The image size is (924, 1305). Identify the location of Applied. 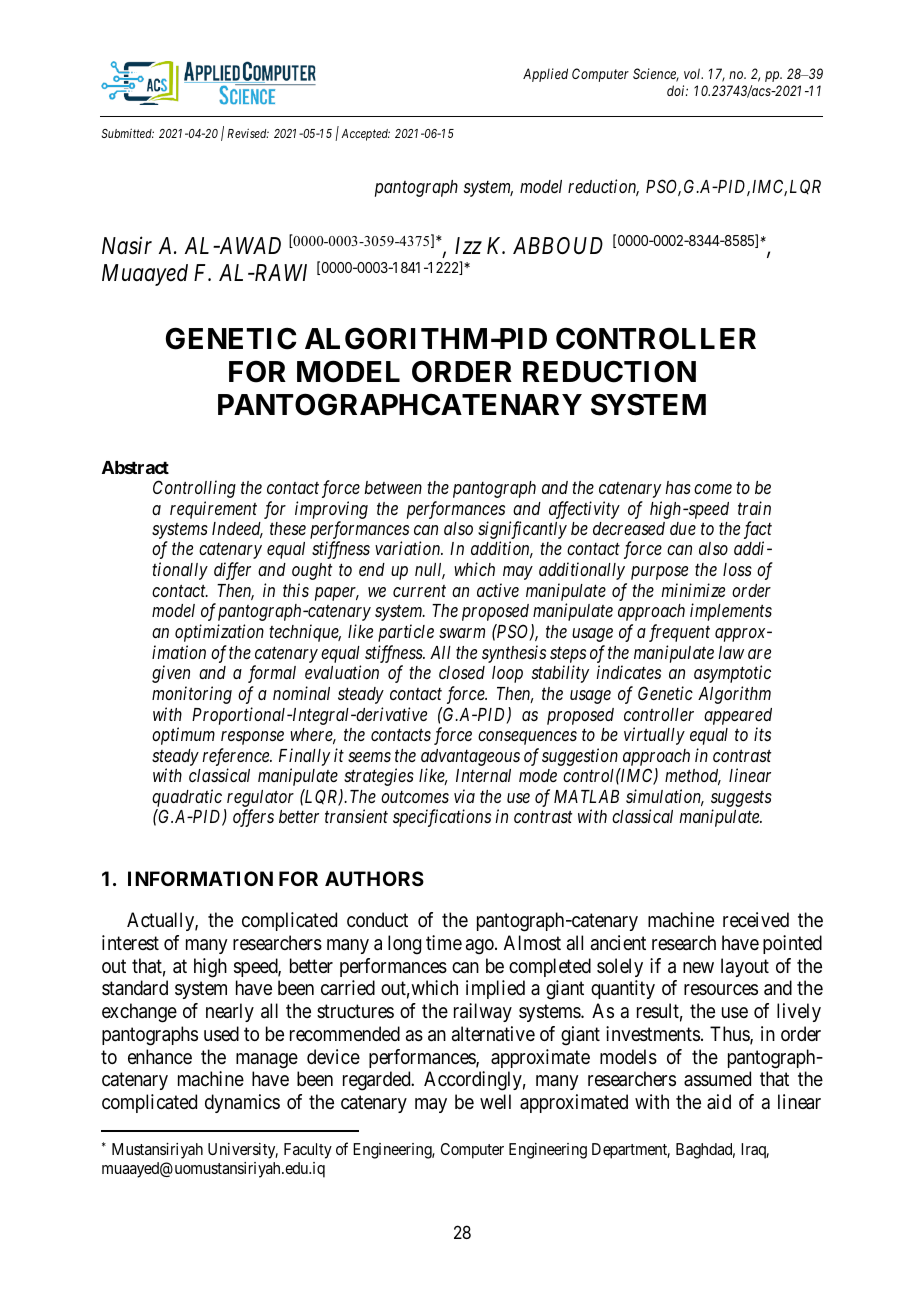
(545, 75).
